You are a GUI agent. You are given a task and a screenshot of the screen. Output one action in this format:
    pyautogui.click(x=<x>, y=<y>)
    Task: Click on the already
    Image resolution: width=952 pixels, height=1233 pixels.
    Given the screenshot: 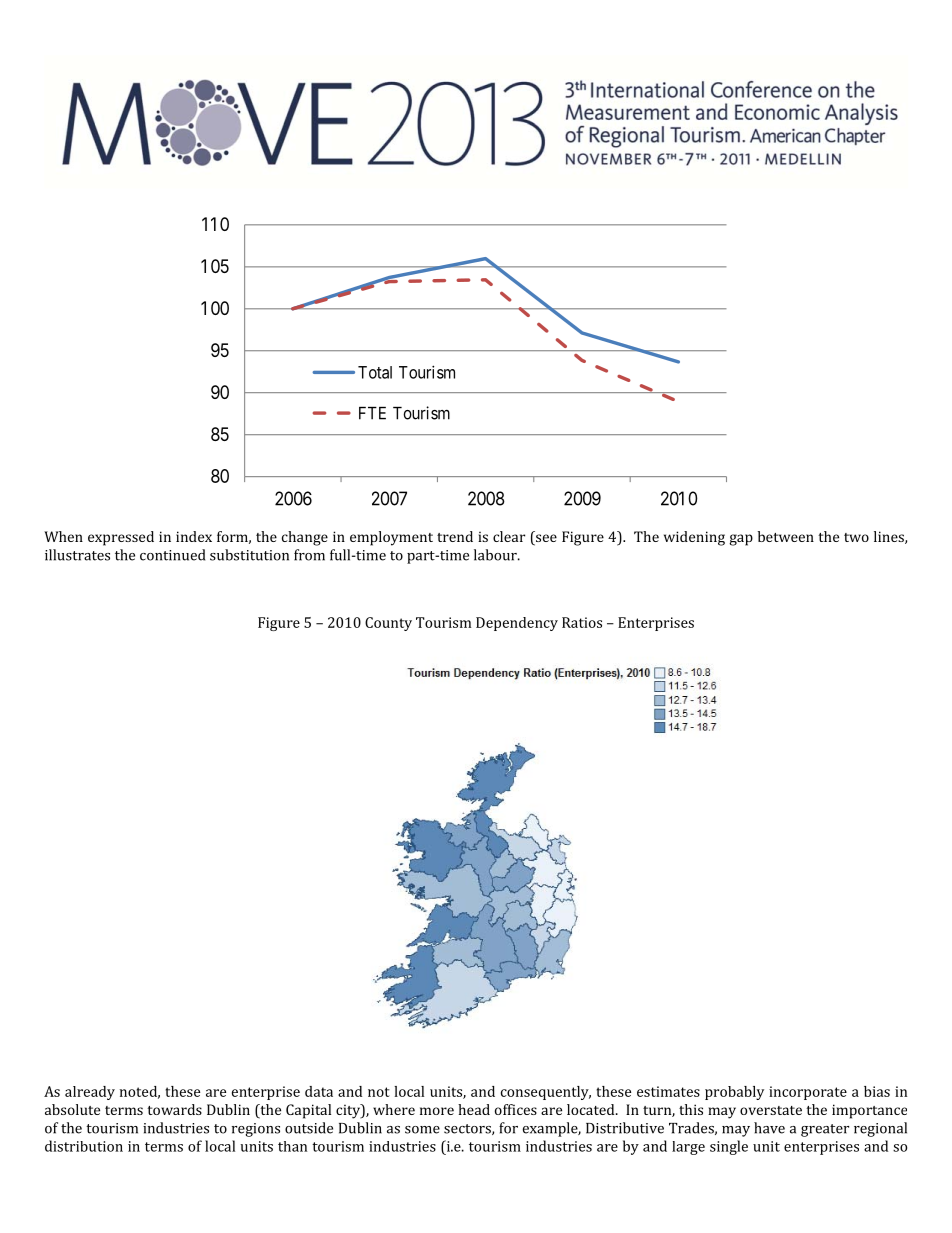 What is the action you would take?
    pyautogui.click(x=90, y=1093)
